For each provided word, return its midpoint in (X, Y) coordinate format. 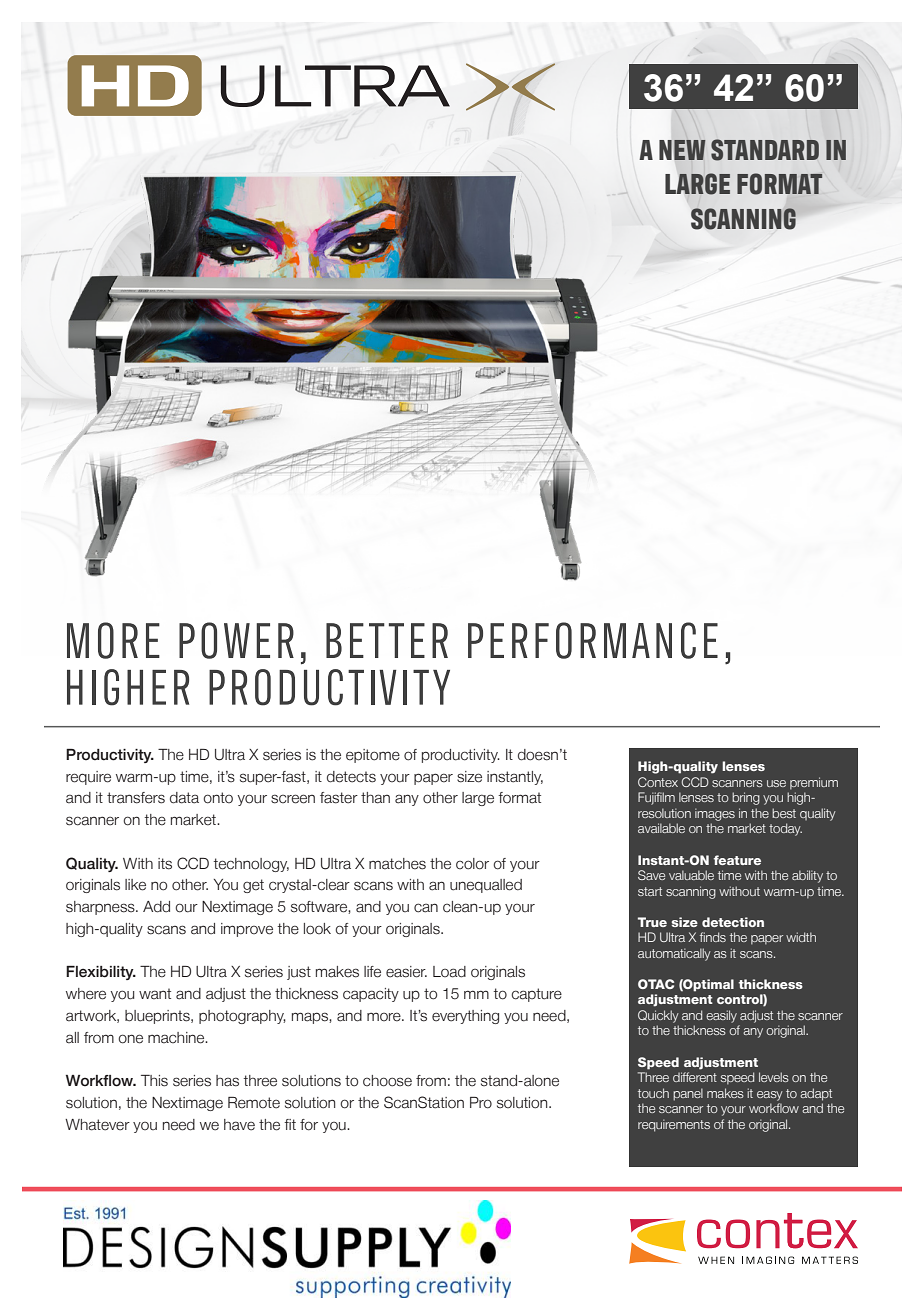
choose (387, 1081)
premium (814, 783)
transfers (136, 798)
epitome (373, 756)
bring (746, 798)
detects (351, 777)
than (375, 798)
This (154, 1081)
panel (688, 1094)
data (184, 798)
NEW (682, 150)
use (776, 783)
